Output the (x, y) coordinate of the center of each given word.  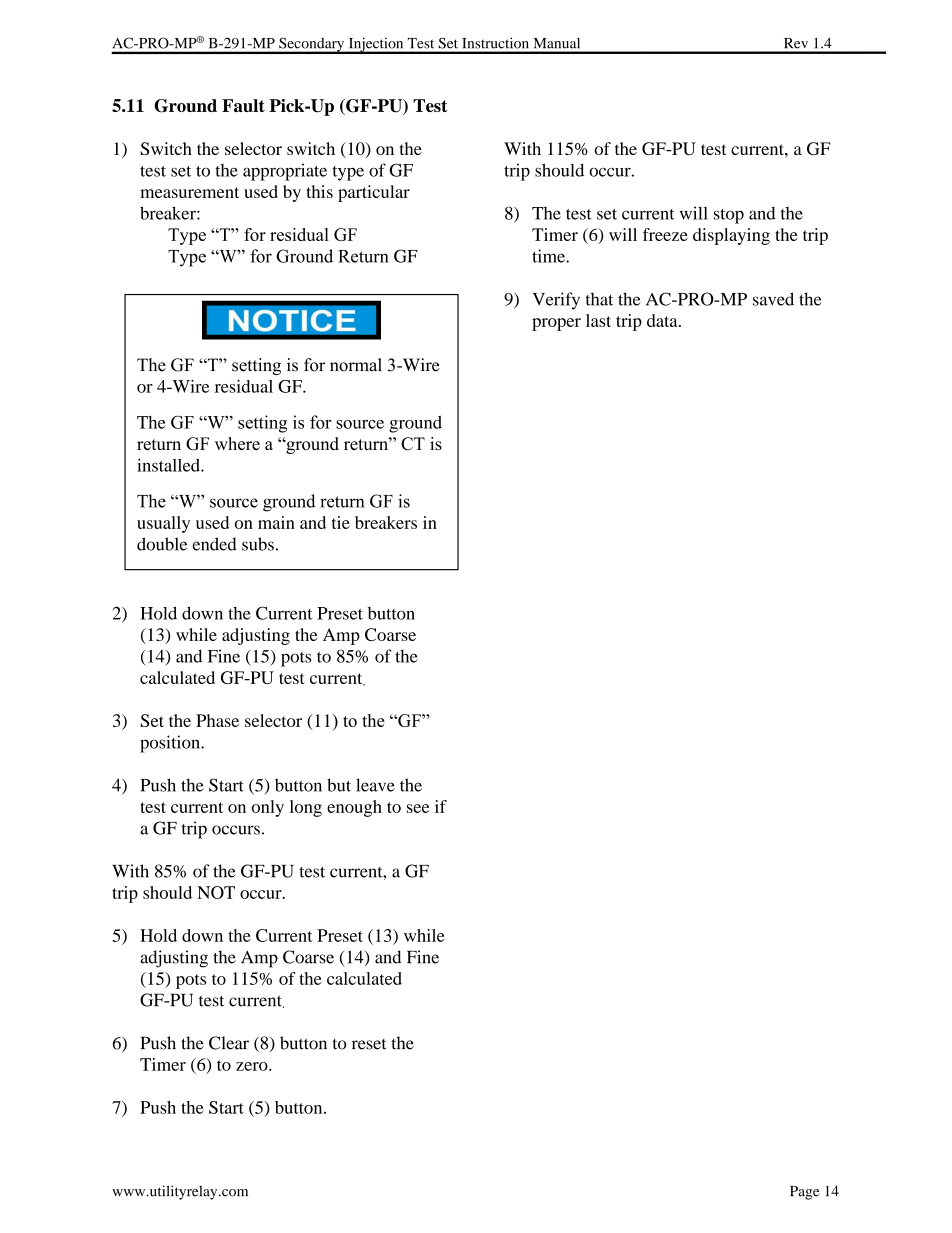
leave (375, 785)
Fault (243, 105)
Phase (217, 720)
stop (729, 216)
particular (374, 193)
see (418, 808)
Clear (229, 1043)
